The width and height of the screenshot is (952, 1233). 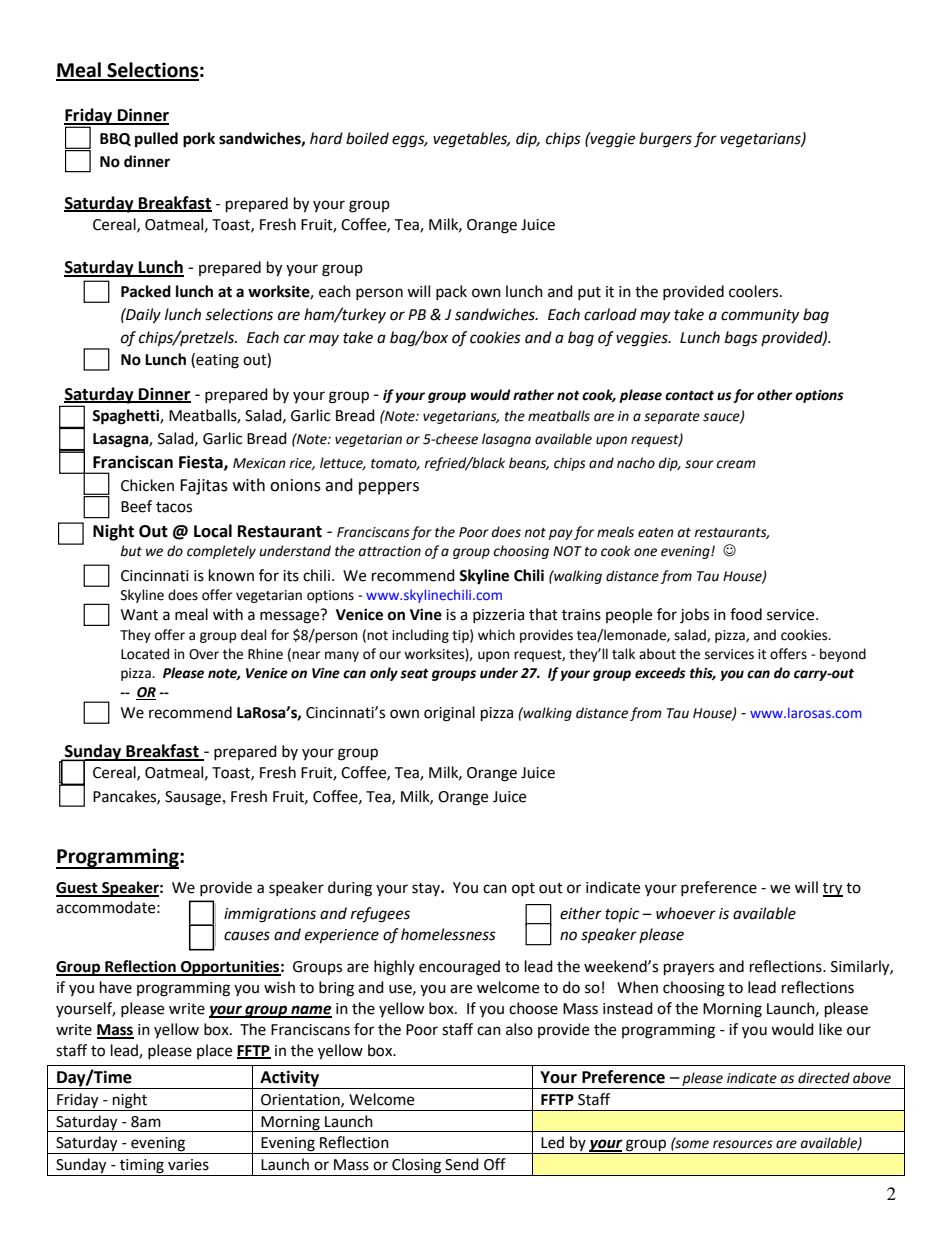 What do you see at coordinates (188, 1165) in the screenshot?
I see `varies` at bounding box center [188, 1165].
